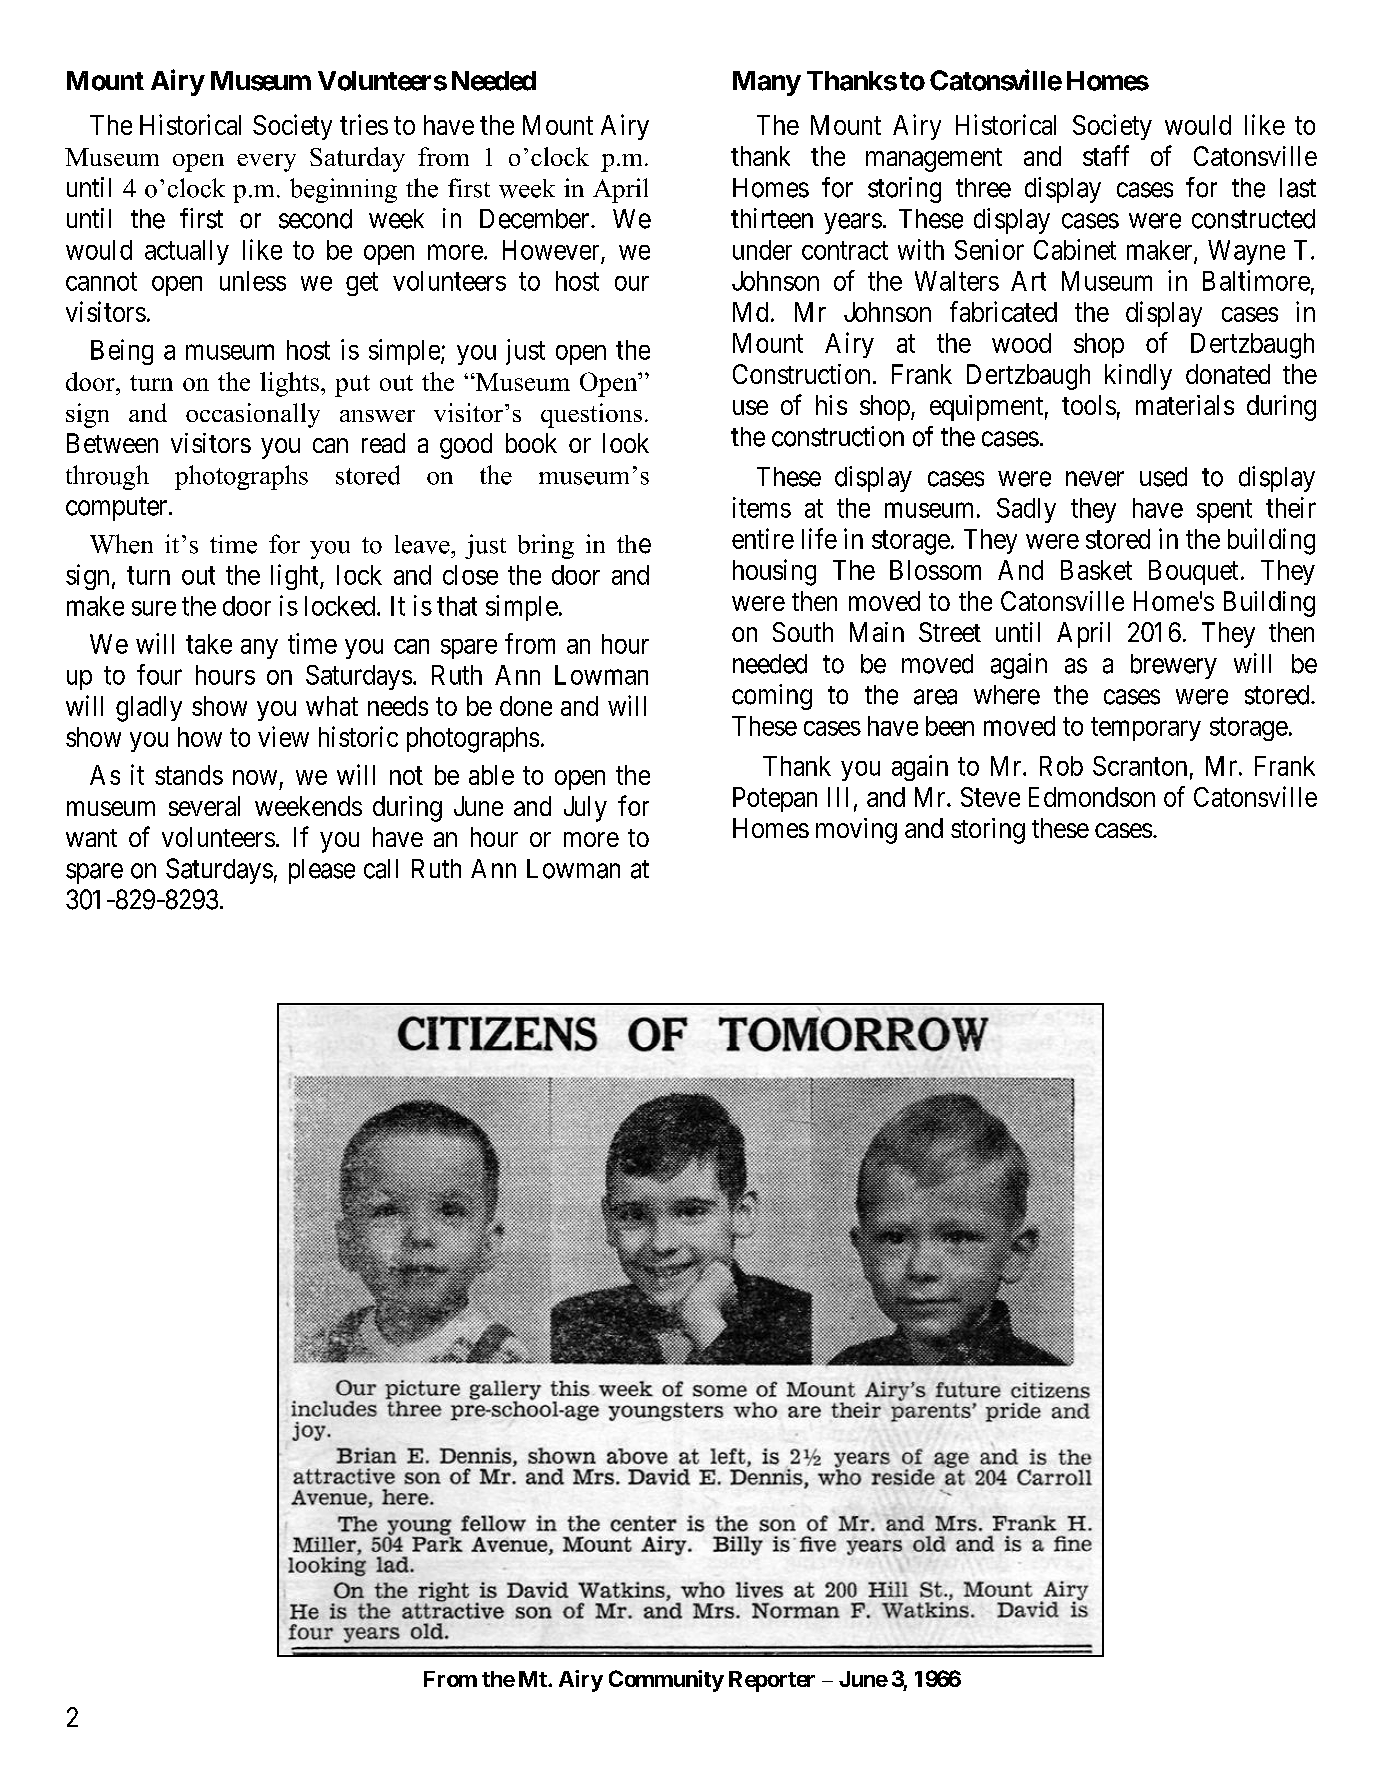  Describe the element at coordinates (772, 1681) in the screenshot. I see `Reporter` at that location.
